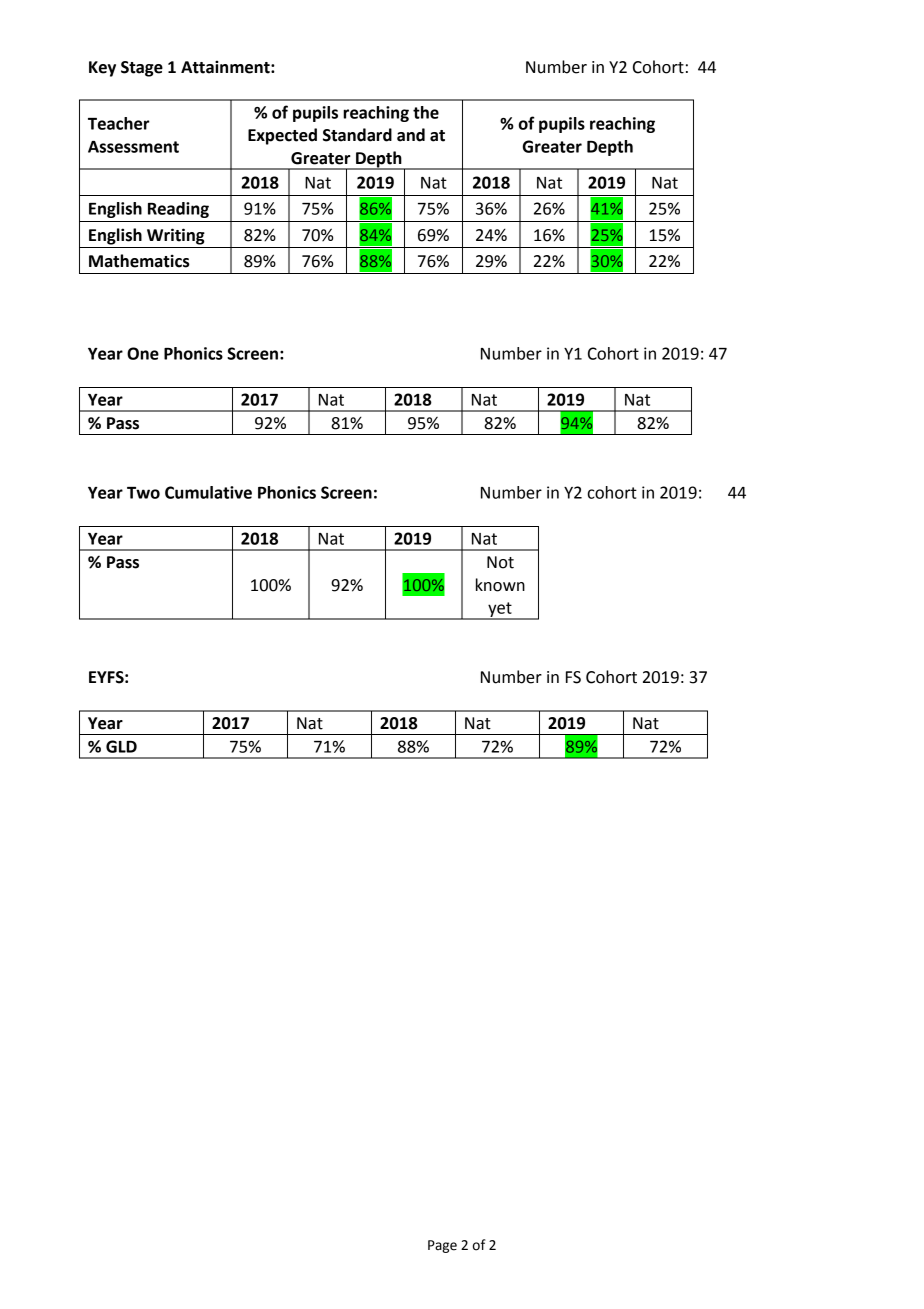 The height and width of the screenshot is (1309, 924). I want to click on Stage, so click(142, 69).
